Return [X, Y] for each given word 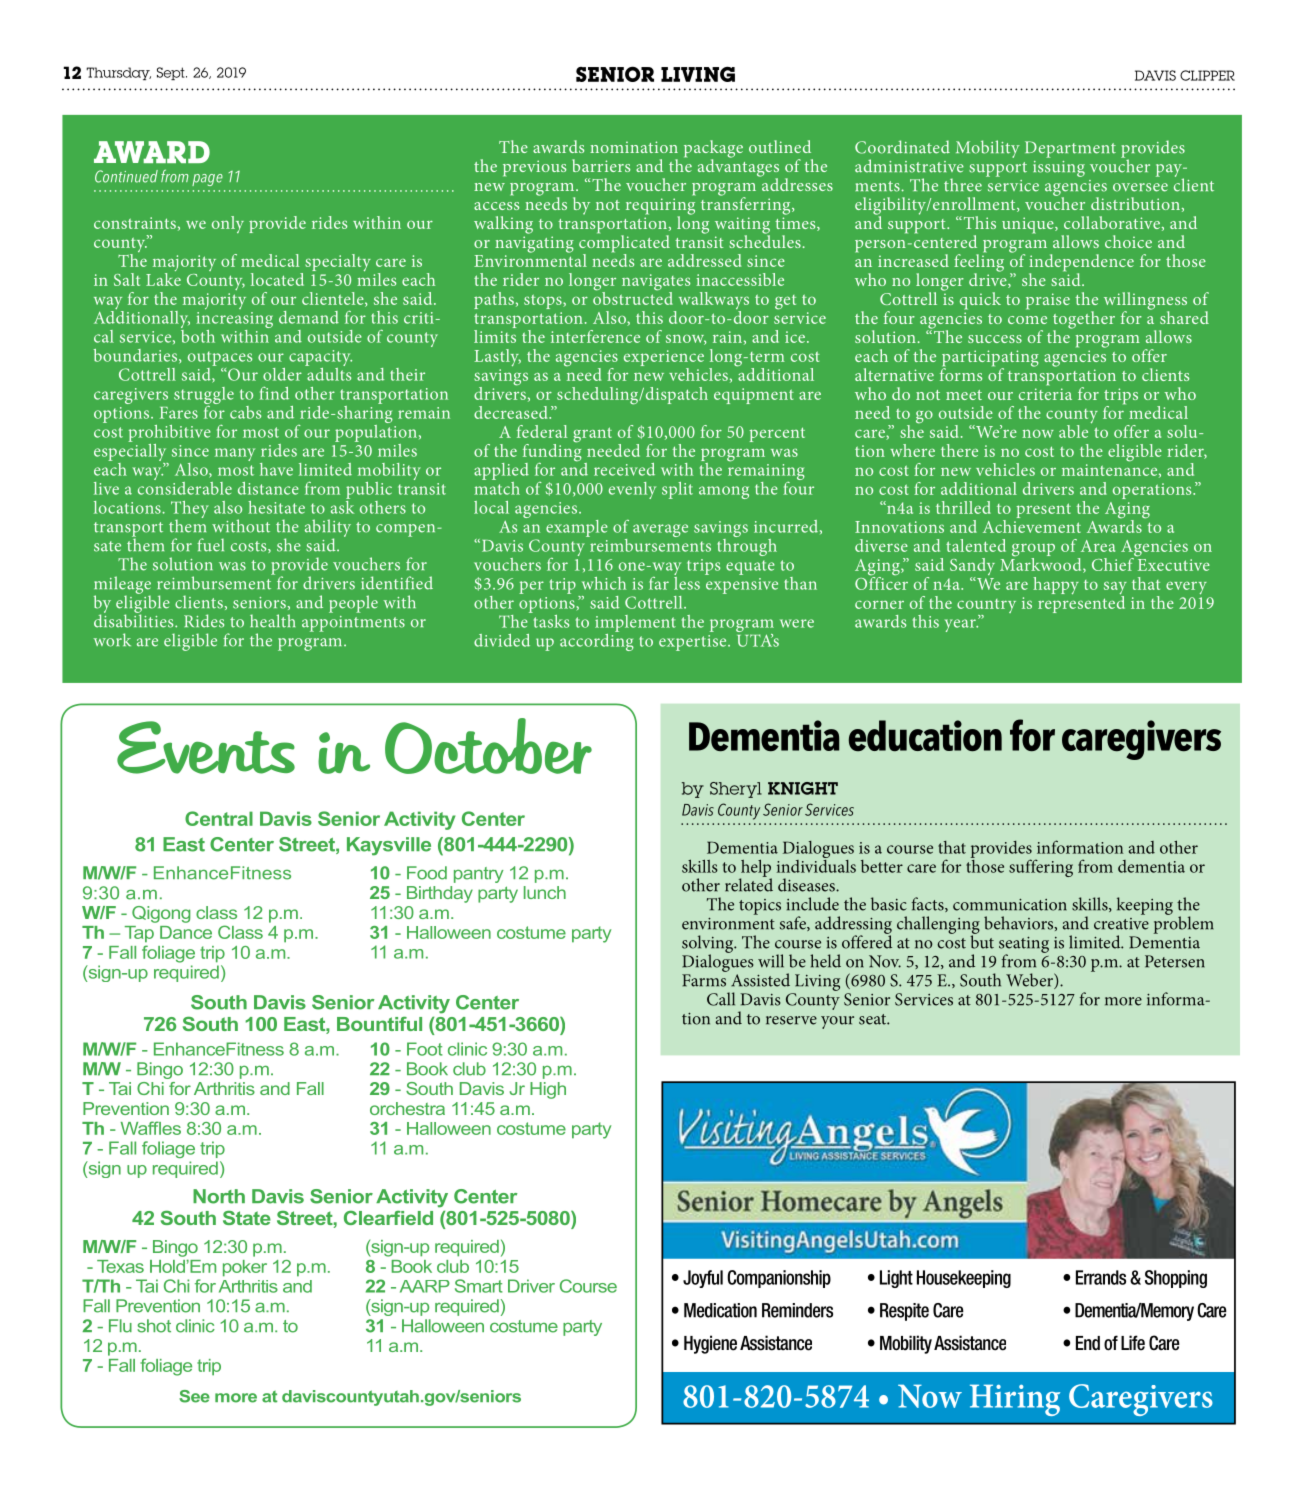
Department [1070, 149]
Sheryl [736, 790]
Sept [172, 73]
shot [154, 1326]
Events [206, 747]
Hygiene [710, 1344]
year [961, 625]
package [713, 150]
